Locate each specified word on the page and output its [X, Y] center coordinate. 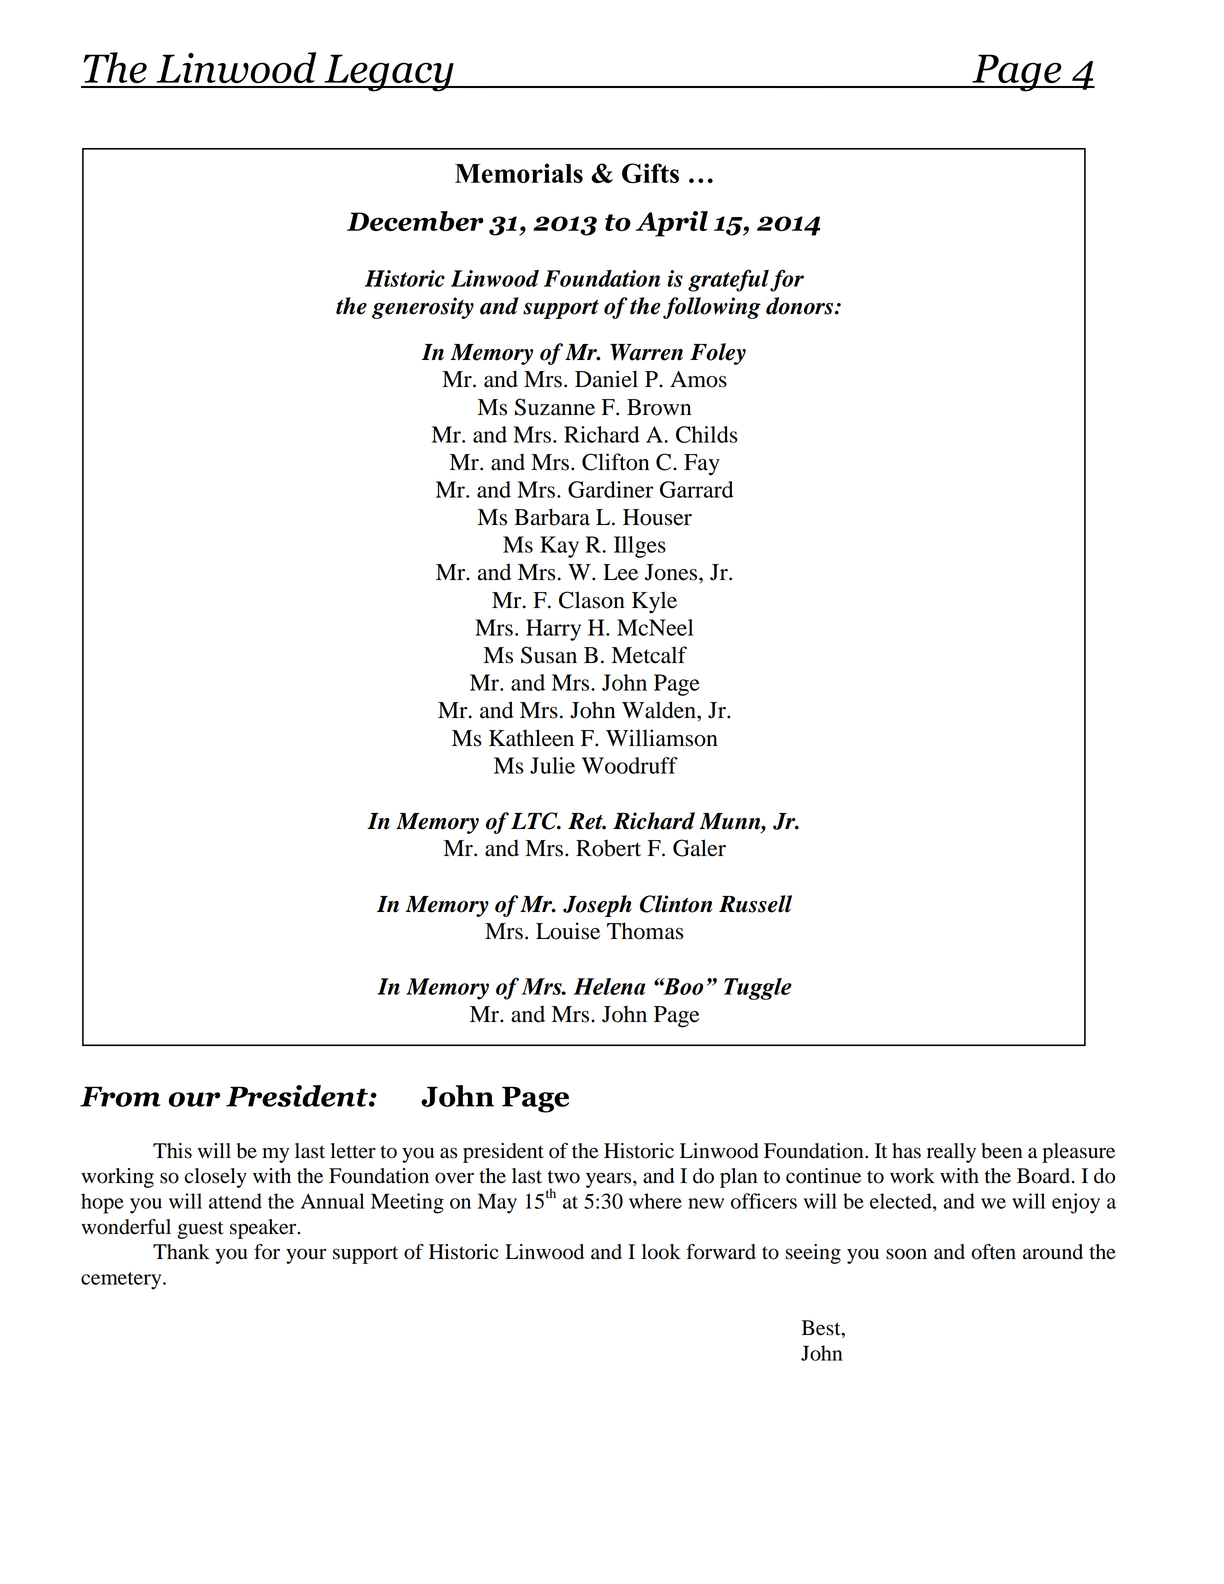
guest [200, 1230]
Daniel [606, 379]
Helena [609, 986]
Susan [549, 655]
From [120, 1096]
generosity [423, 308]
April [672, 224]
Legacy [389, 73]
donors [801, 306]
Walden [660, 710]
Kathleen [531, 738]
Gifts [650, 173]
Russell [755, 904]
